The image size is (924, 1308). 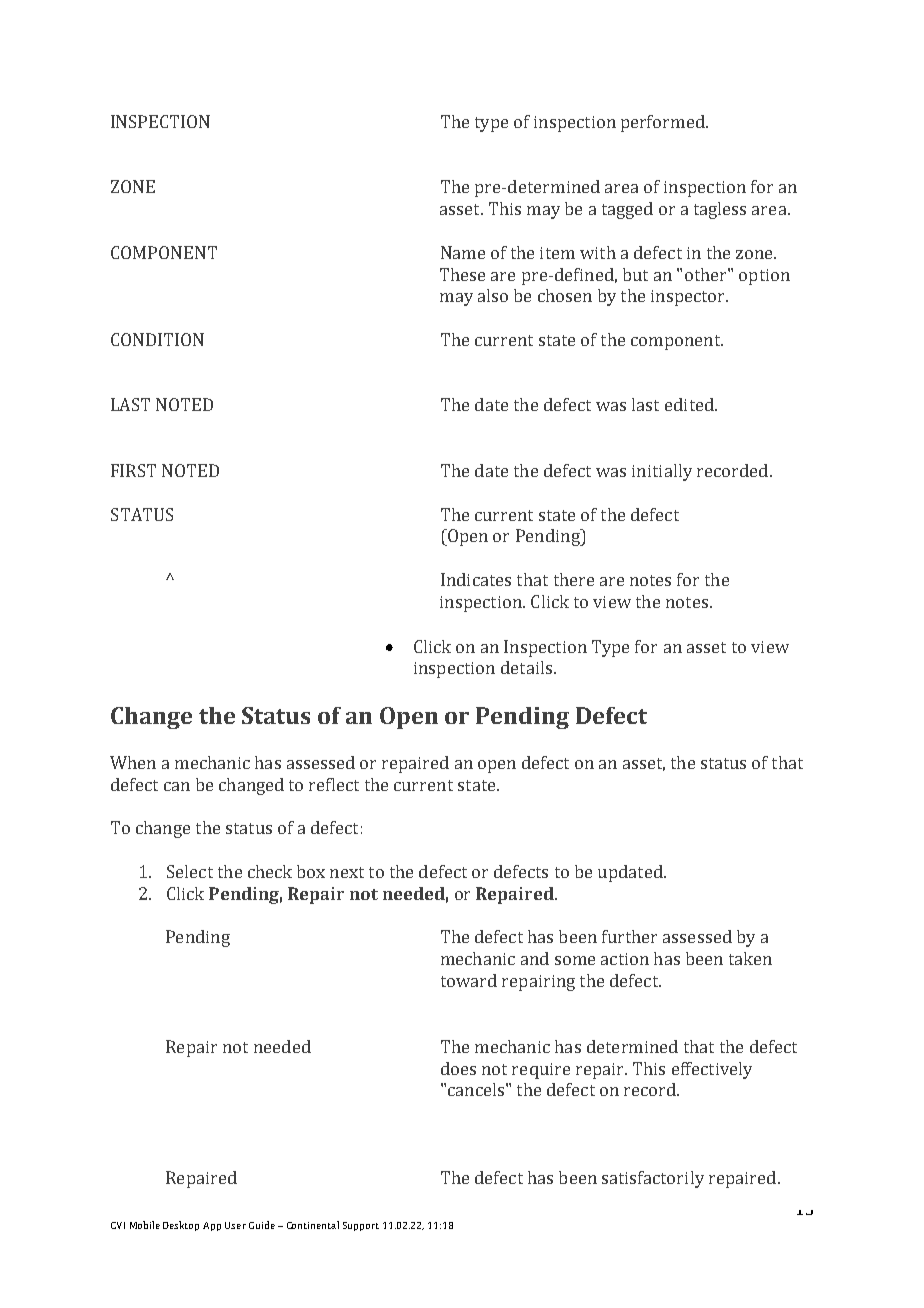 What do you see at coordinates (690, 404) in the screenshot?
I see `edited` at bounding box center [690, 404].
